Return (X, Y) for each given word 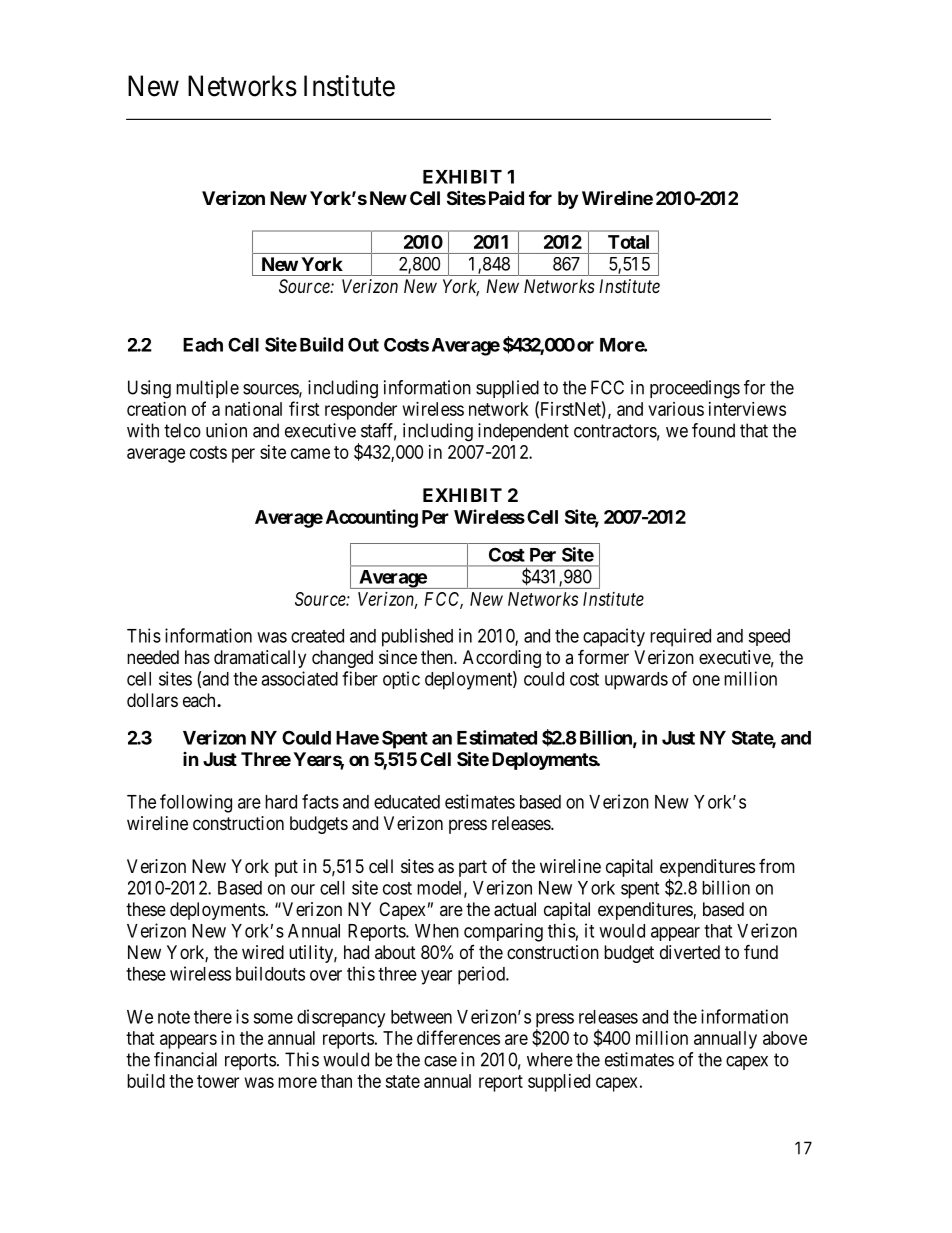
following (196, 803)
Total (628, 242)
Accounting (372, 518)
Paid (506, 197)
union (226, 430)
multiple (207, 389)
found (713, 430)
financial (185, 1059)
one (706, 680)
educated (407, 802)
